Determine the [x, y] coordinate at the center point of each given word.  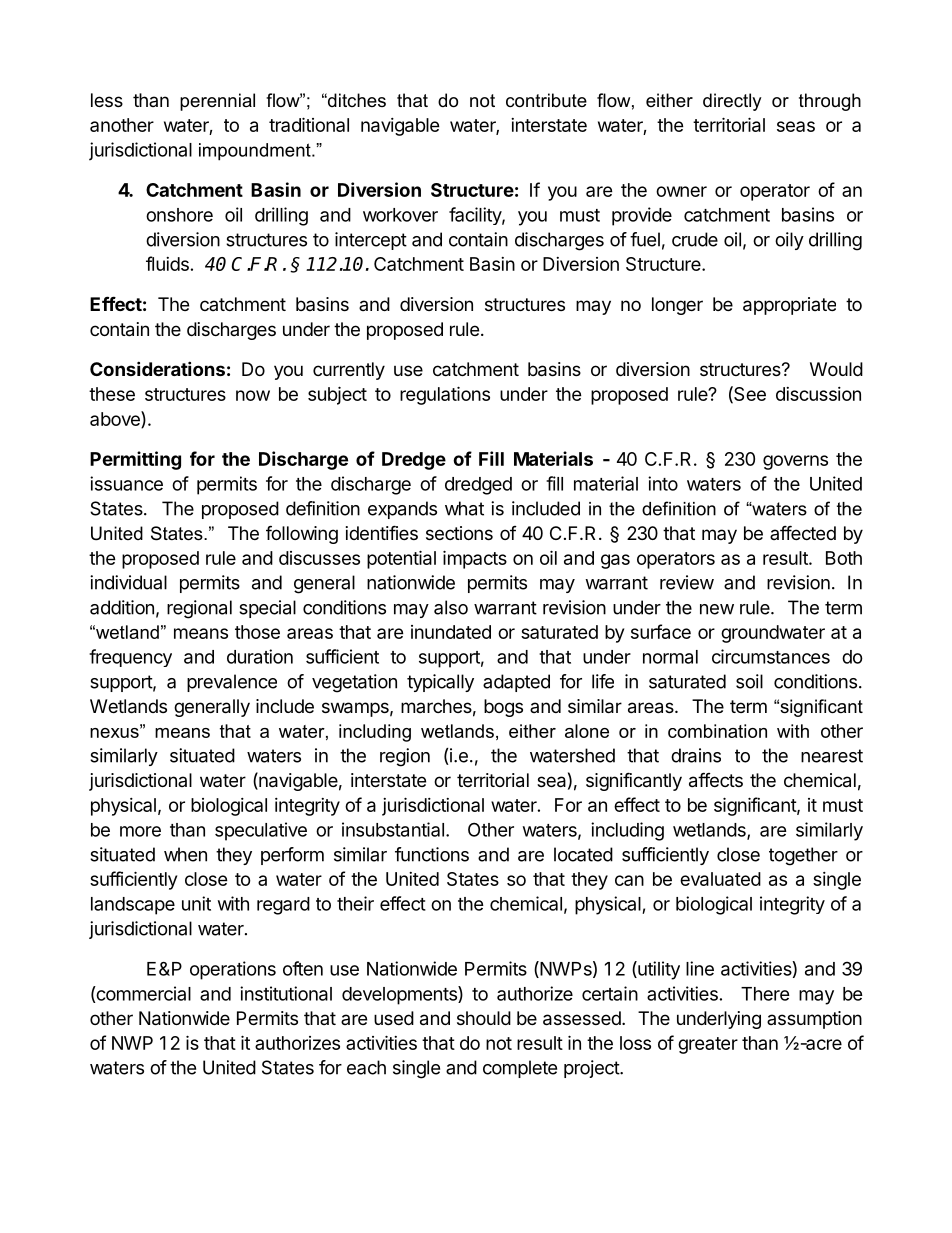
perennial [217, 102]
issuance [126, 483]
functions [432, 854]
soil [749, 681]
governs [795, 462]
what [464, 508]
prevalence [232, 683]
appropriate [789, 306]
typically [440, 683]
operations [233, 970]
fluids [167, 263]
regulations [445, 395]
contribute [546, 100]
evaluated [720, 879]
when [185, 854]
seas [796, 126]
